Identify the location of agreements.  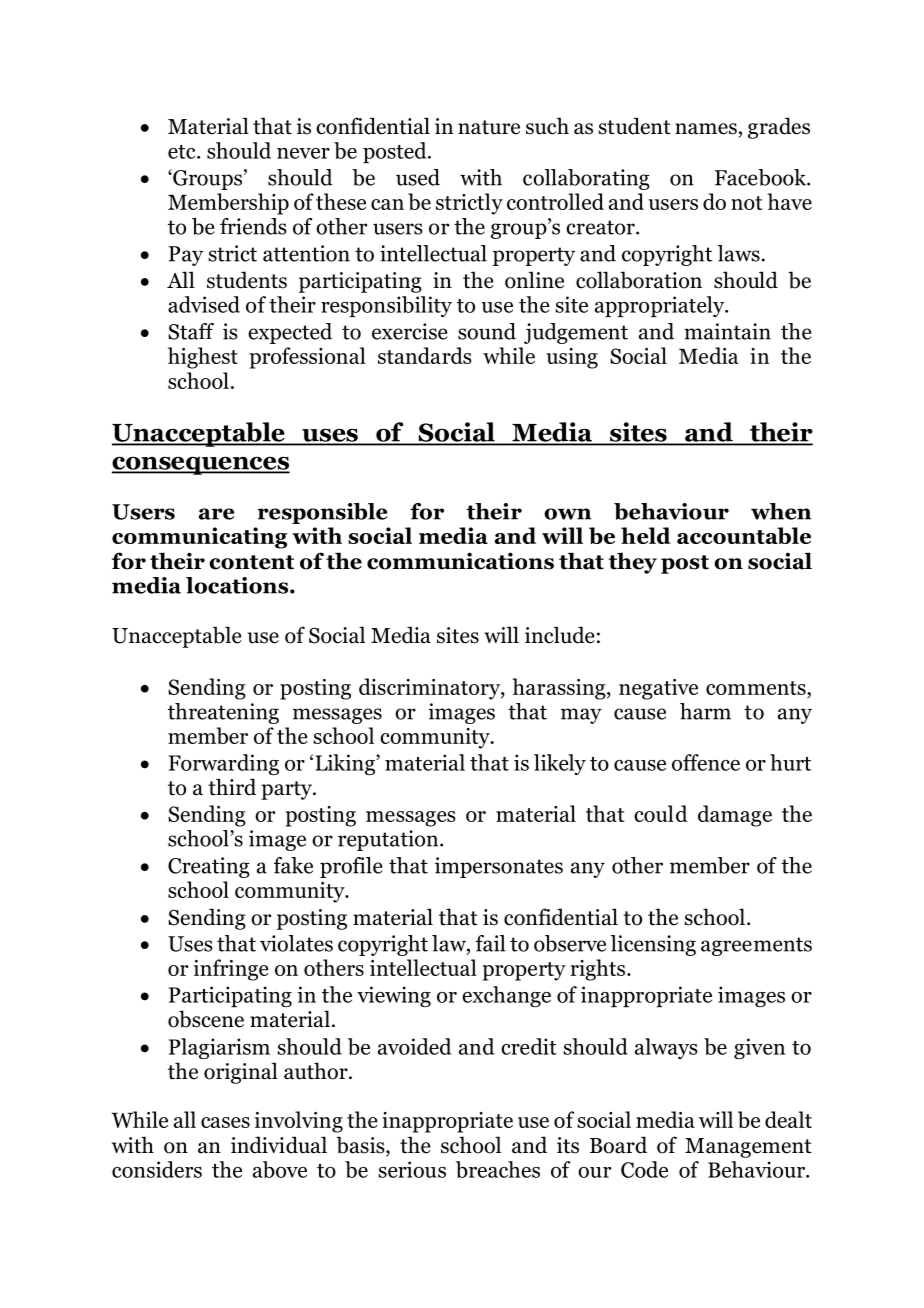
(756, 946).
